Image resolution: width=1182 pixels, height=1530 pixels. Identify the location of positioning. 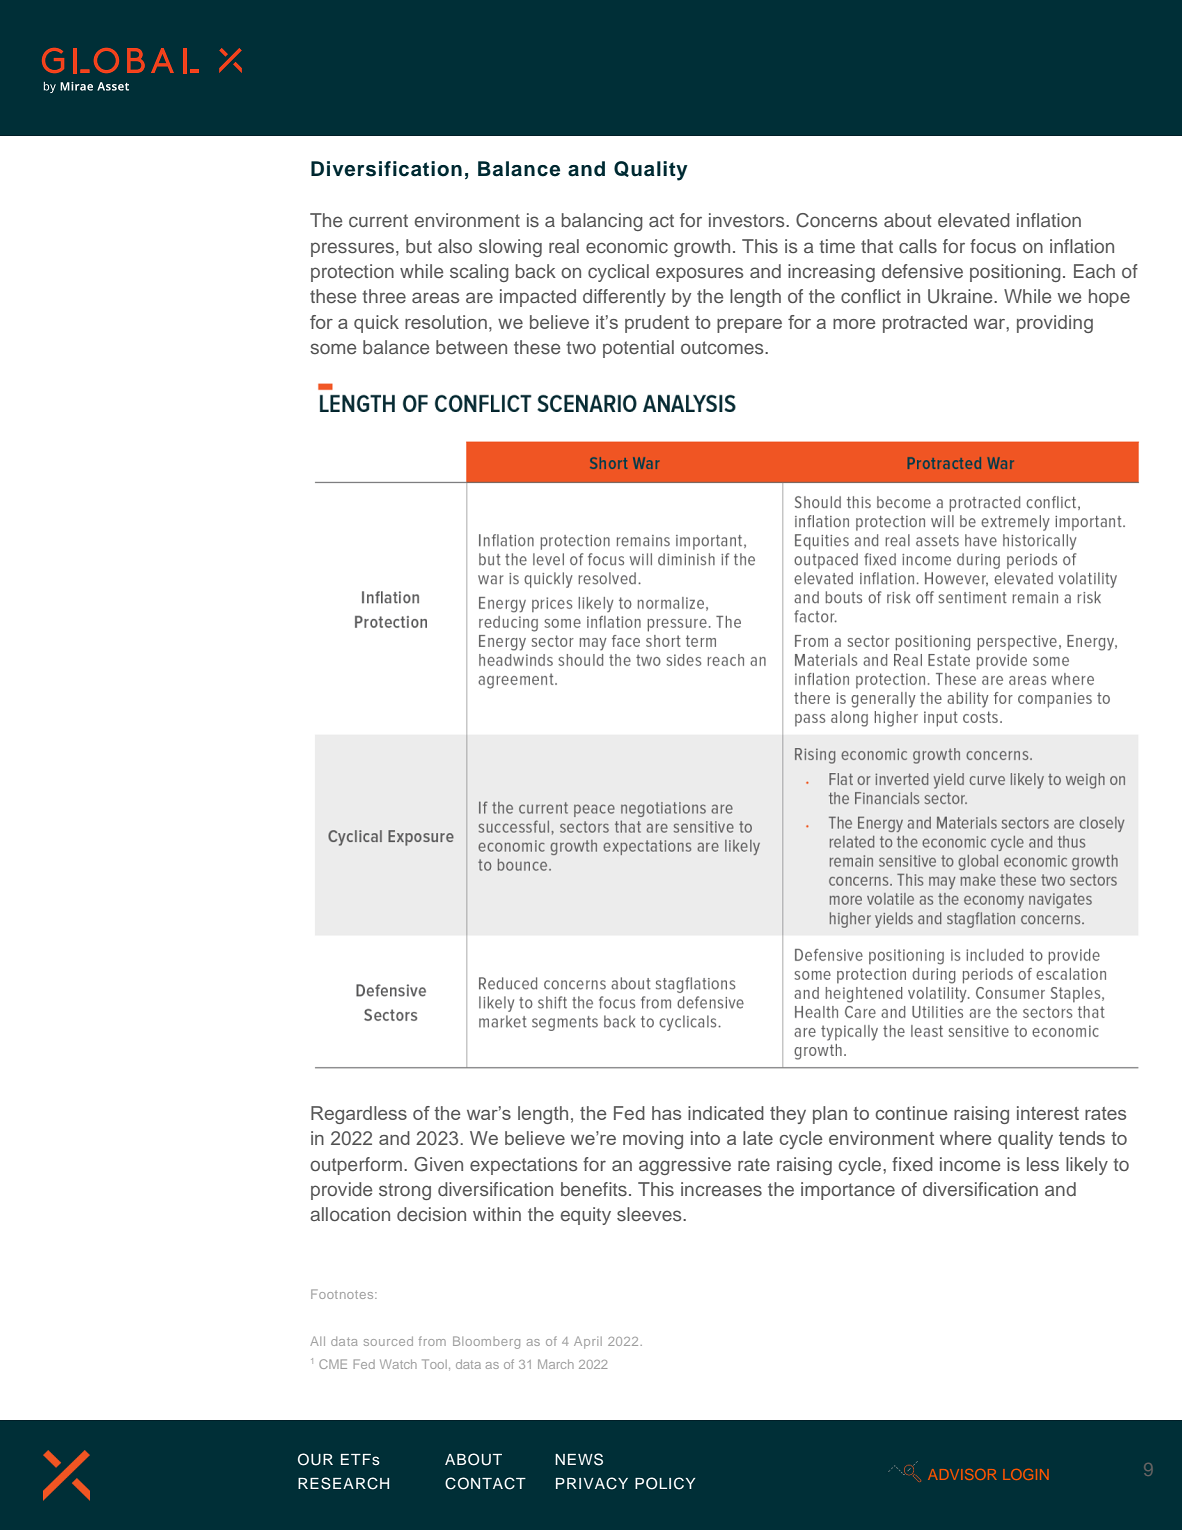
(1015, 273).
